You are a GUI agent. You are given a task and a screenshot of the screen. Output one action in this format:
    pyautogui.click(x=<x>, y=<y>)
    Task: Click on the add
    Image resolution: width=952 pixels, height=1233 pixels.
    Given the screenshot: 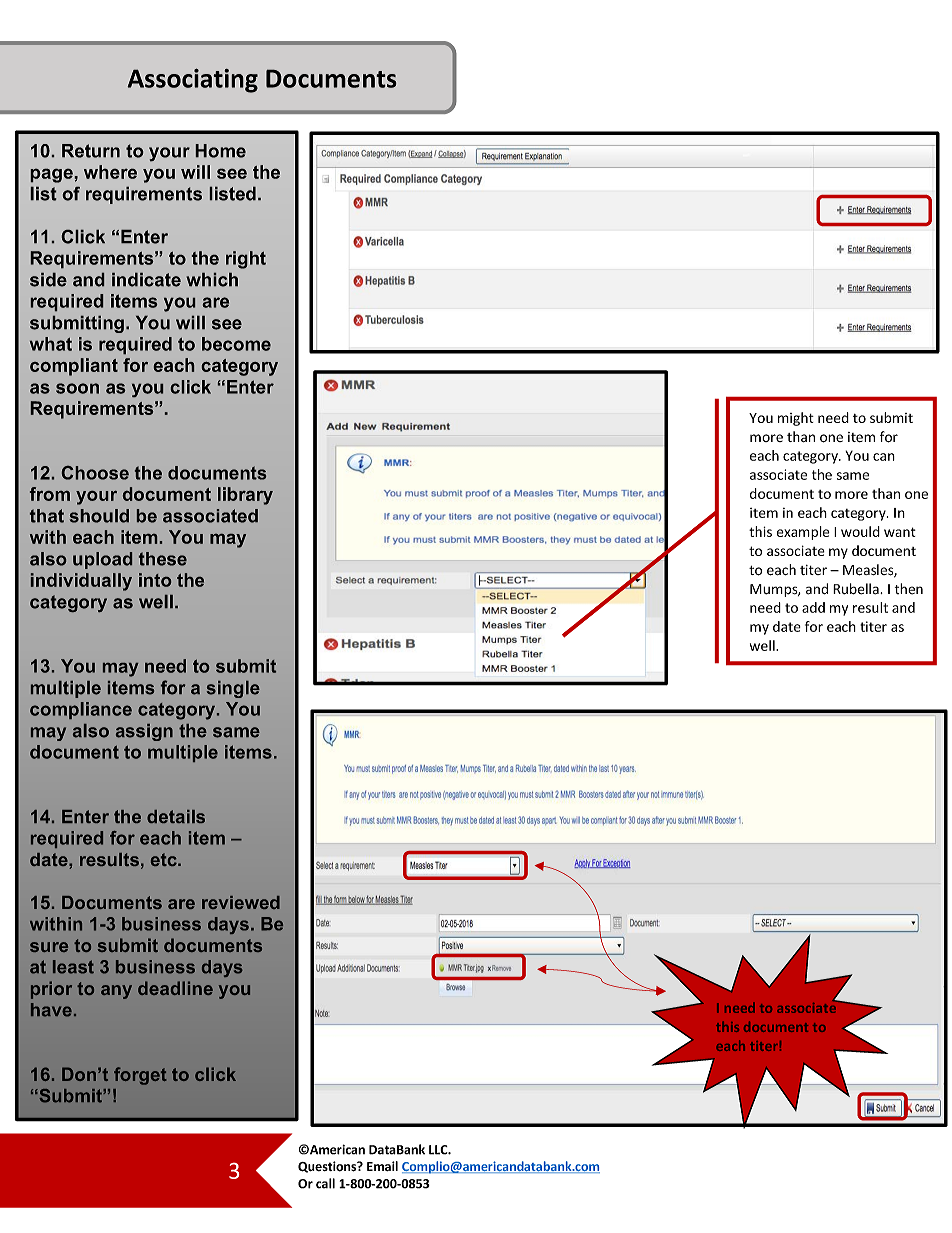 What is the action you would take?
    pyautogui.click(x=813, y=607)
